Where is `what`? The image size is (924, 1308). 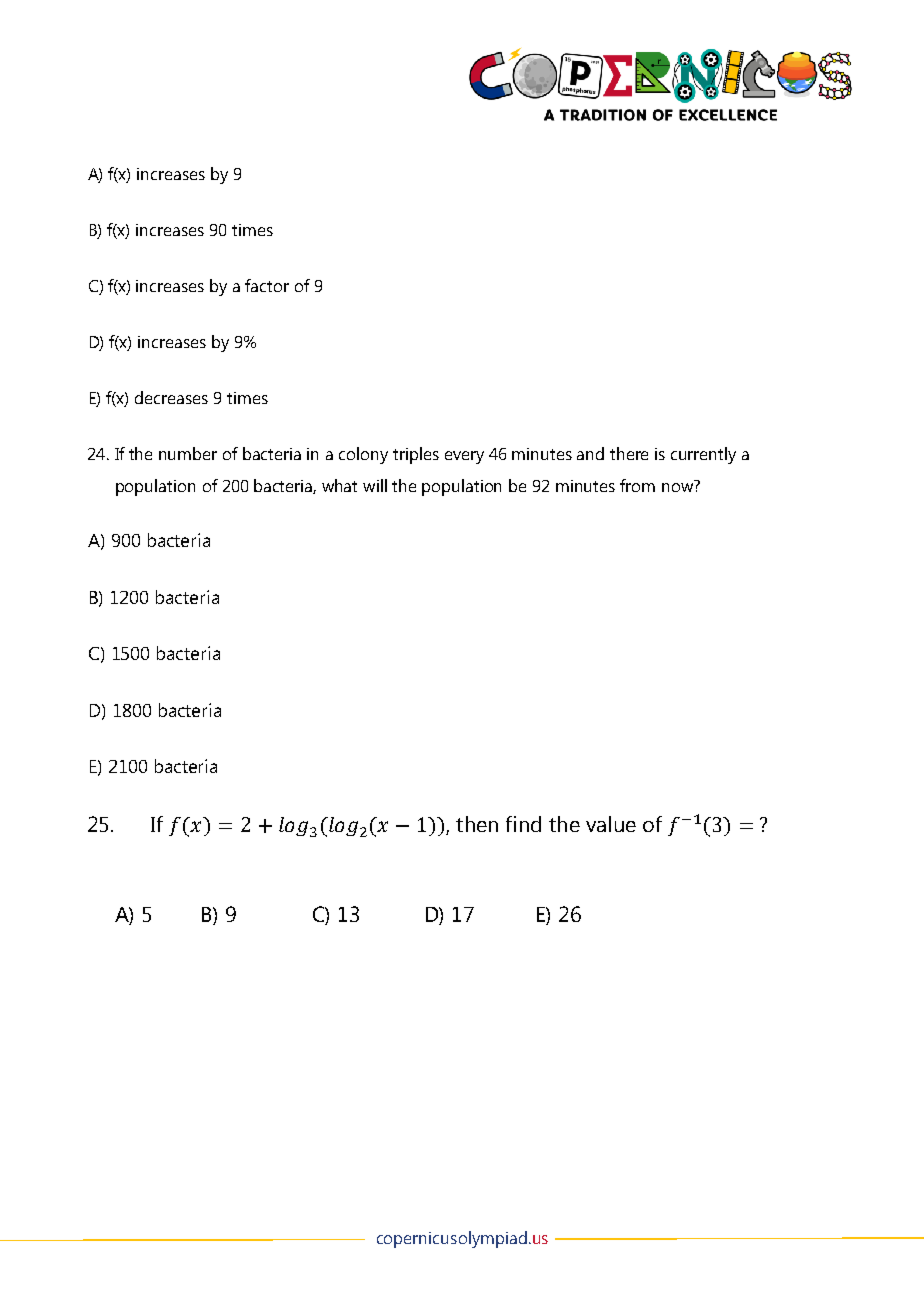 what is located at coordinates (339, 485).
